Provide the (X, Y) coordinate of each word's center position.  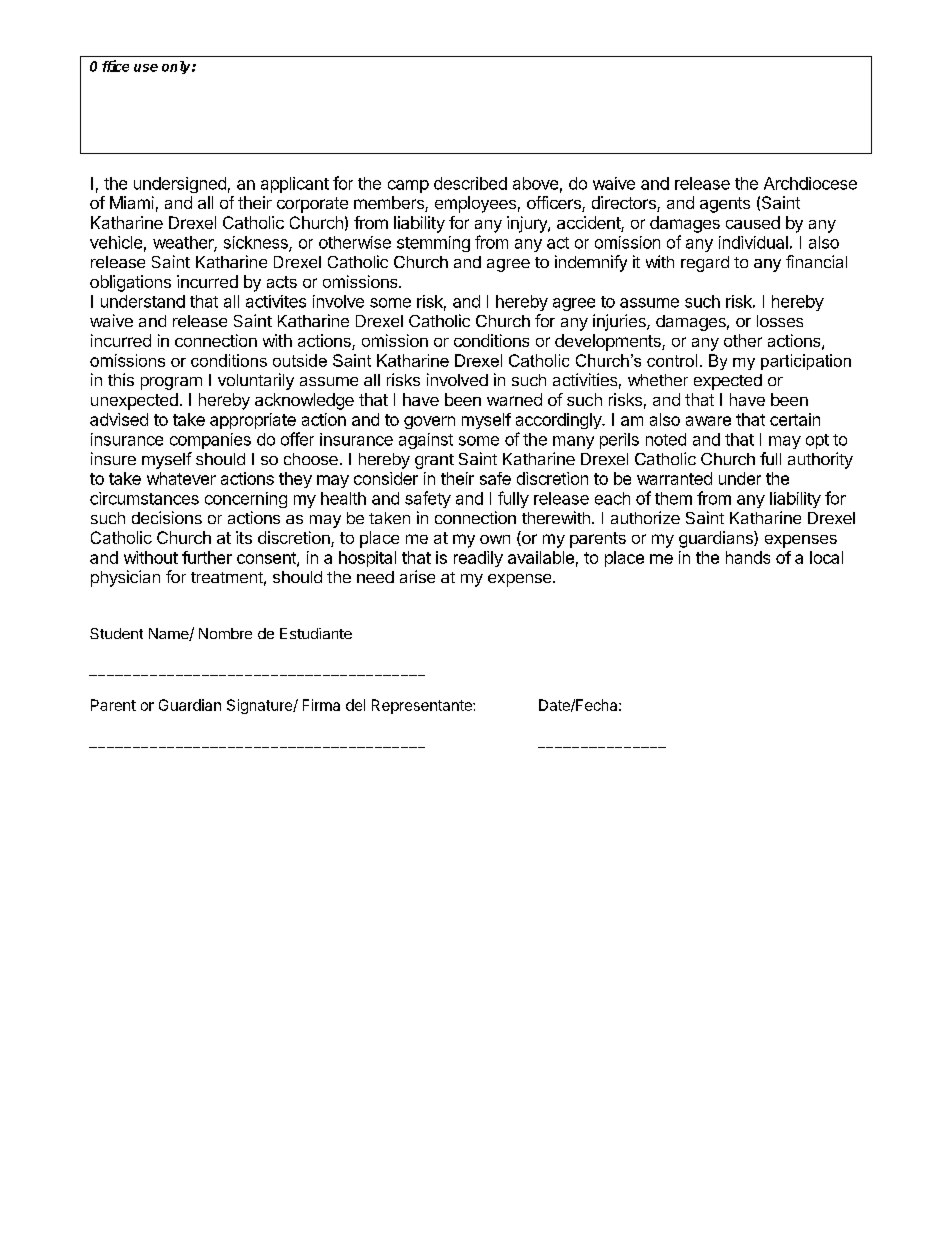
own (495, 539)
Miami (132, 202)
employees (475, 204)
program (171, 383)
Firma (321, 705)
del (355, 705)
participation (806, 362)
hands (748, 557)
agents (725, 205)
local (826, 557)
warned (514, 399)
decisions (167, 517)
